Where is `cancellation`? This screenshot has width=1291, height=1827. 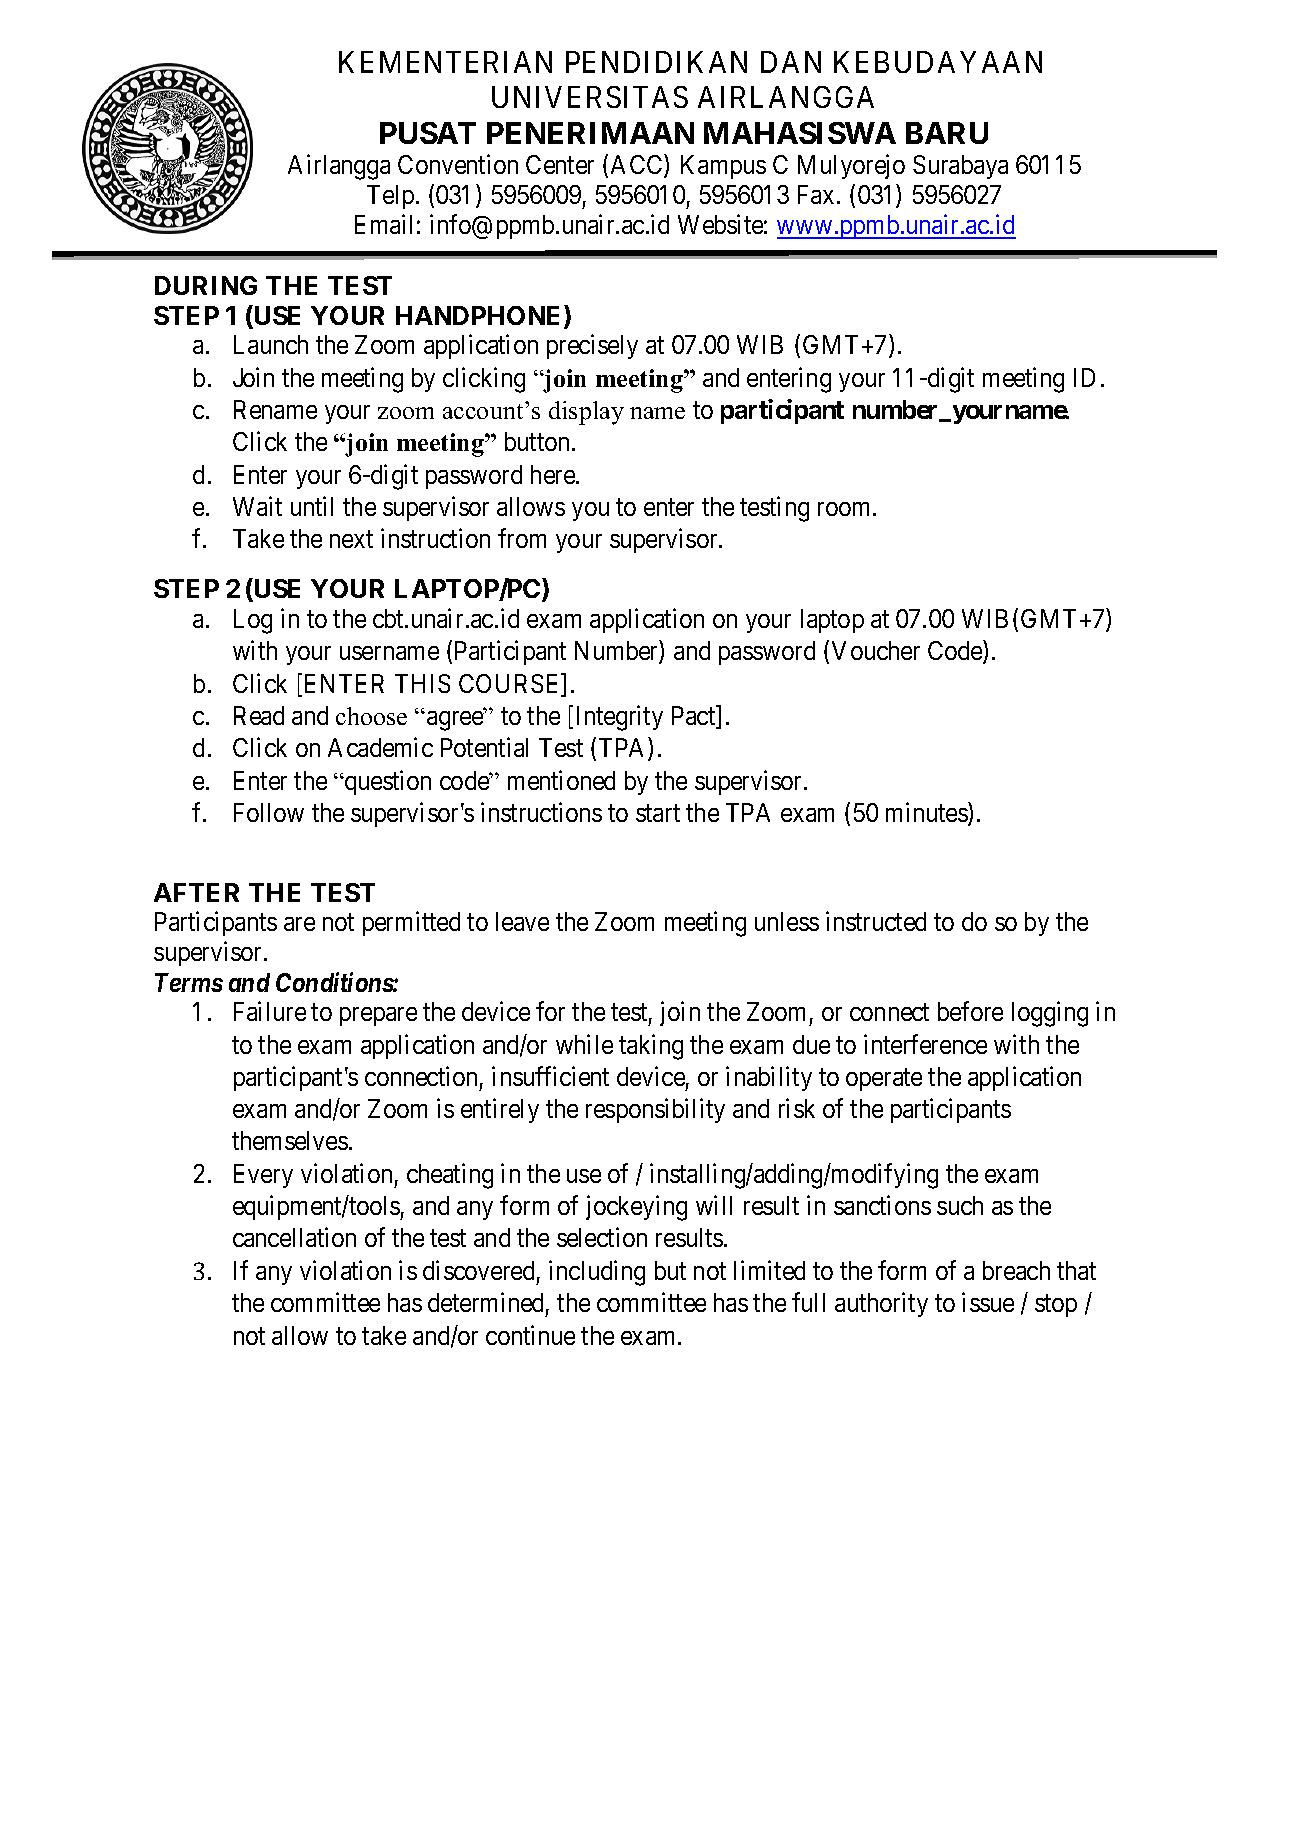
cancellation is located at coordinates (294, 1237).
